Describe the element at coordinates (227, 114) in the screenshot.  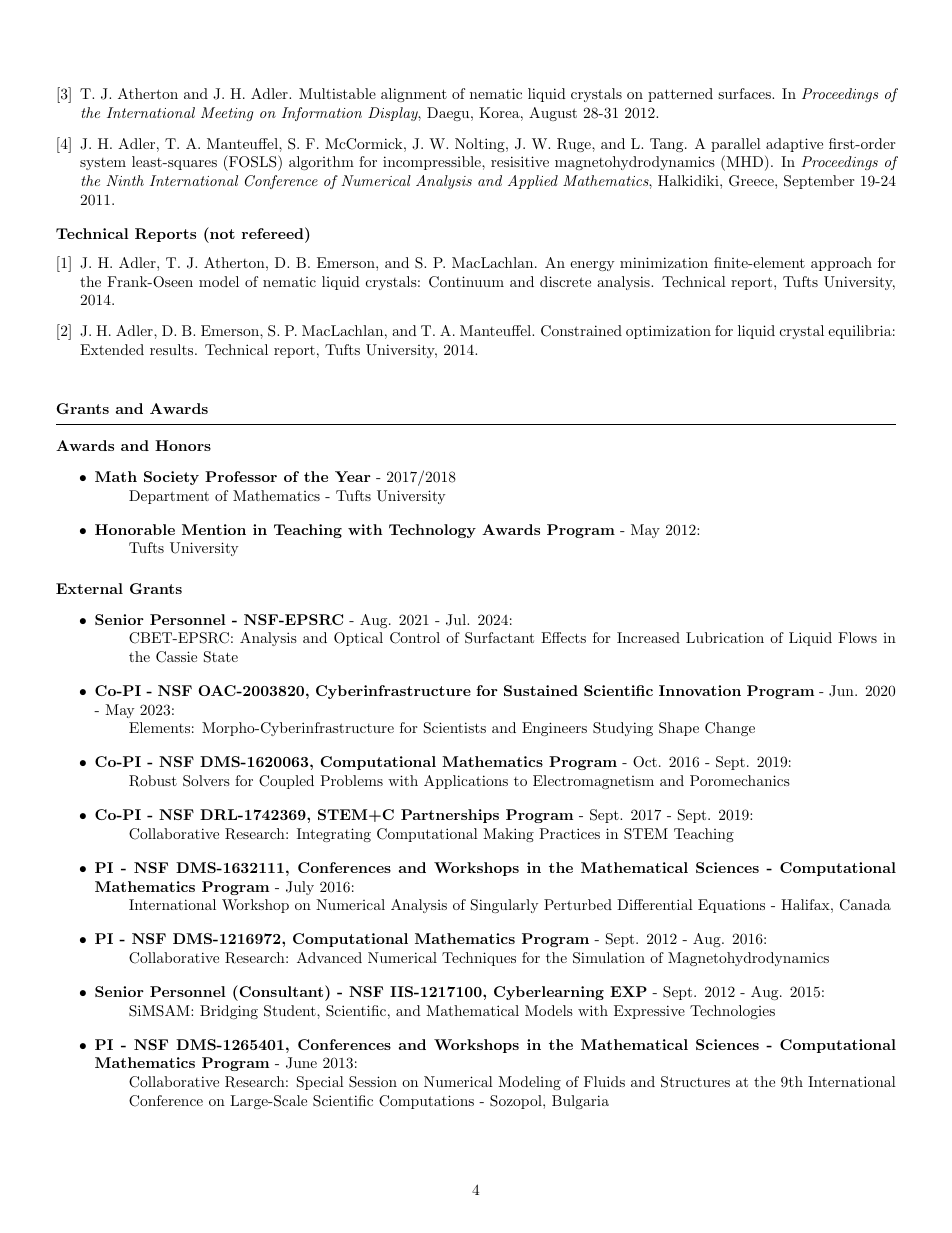
I see `Meeting` at that location.
